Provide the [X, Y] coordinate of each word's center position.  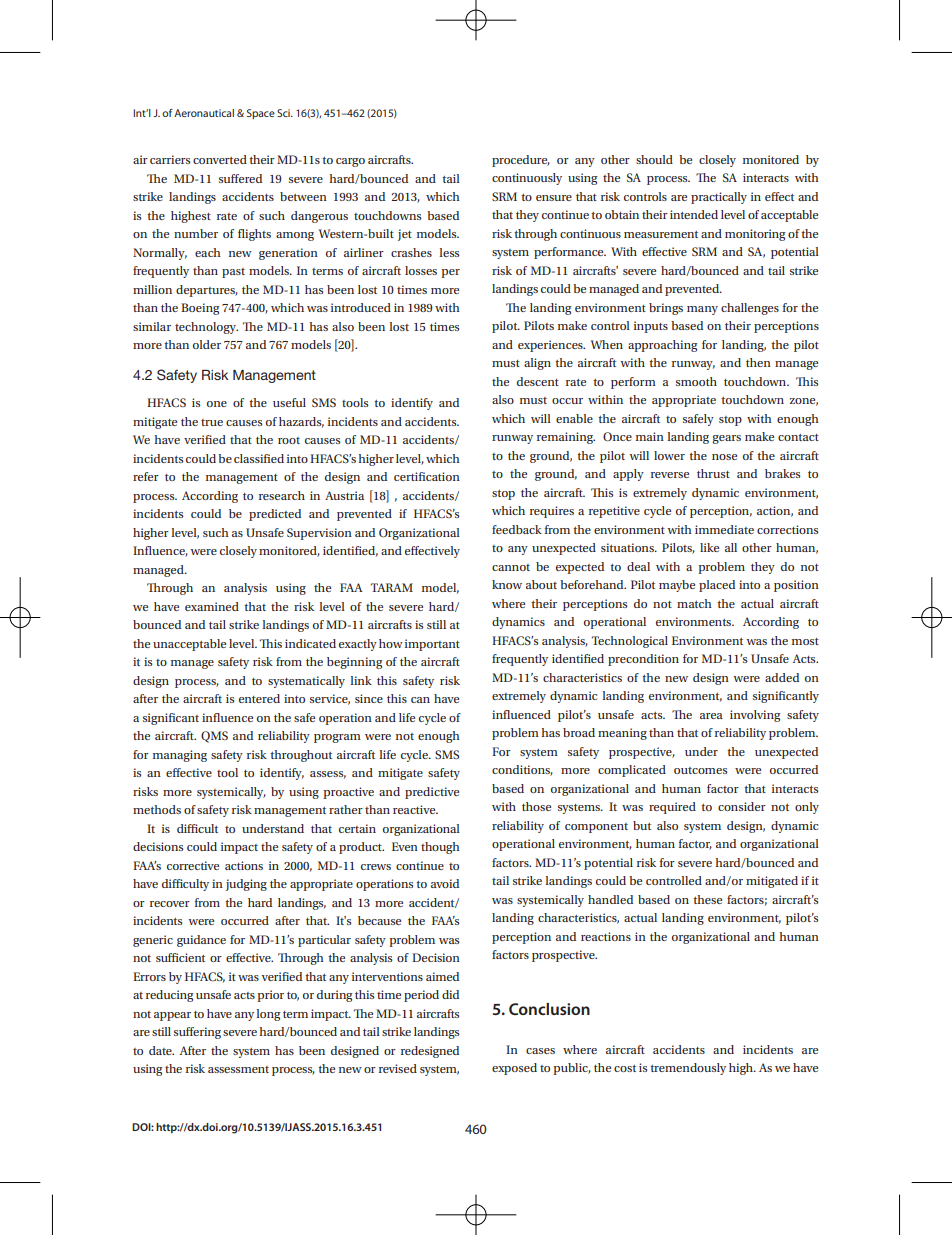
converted [220, 159]
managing [180, 756]
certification [427, 476]
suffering [197, 1033]
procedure [521, 161]
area [711, 716]
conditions [522, 770]
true [212, 422]
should [654, 159]
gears [726, 439]
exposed [514, 1069]
